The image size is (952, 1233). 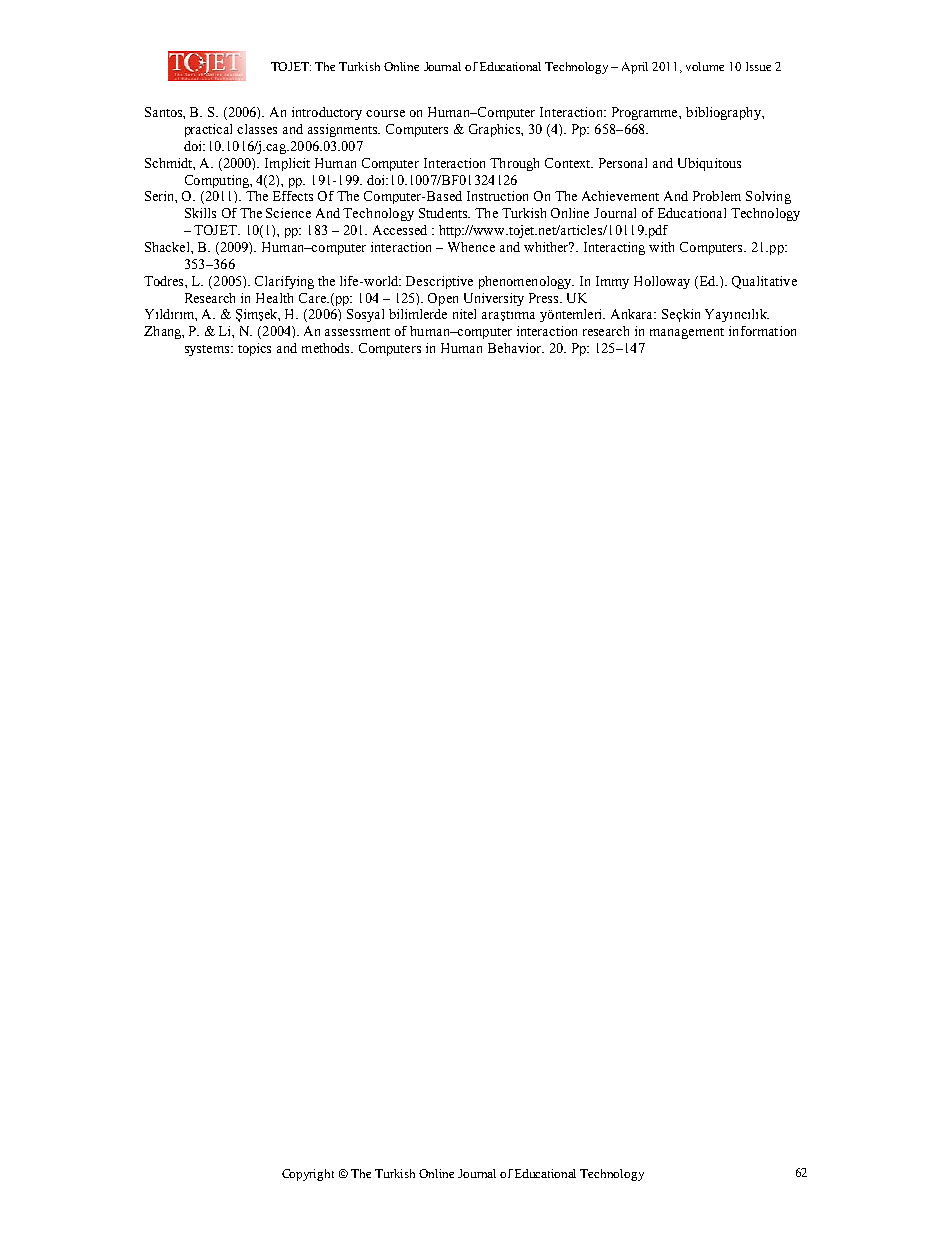 I want to click on methods, so click(x=327, y=348).
